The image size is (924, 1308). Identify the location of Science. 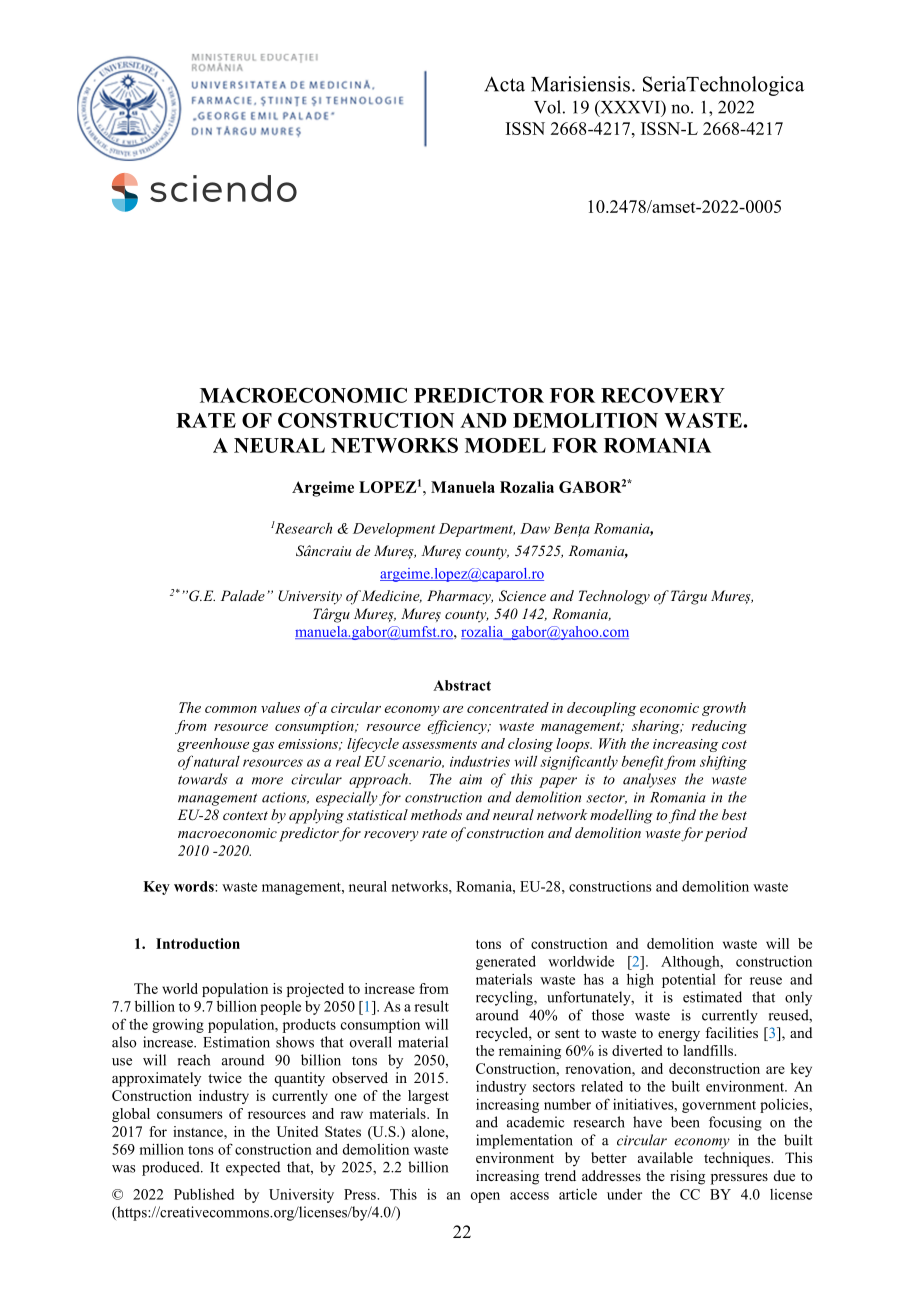
(522, 596).
